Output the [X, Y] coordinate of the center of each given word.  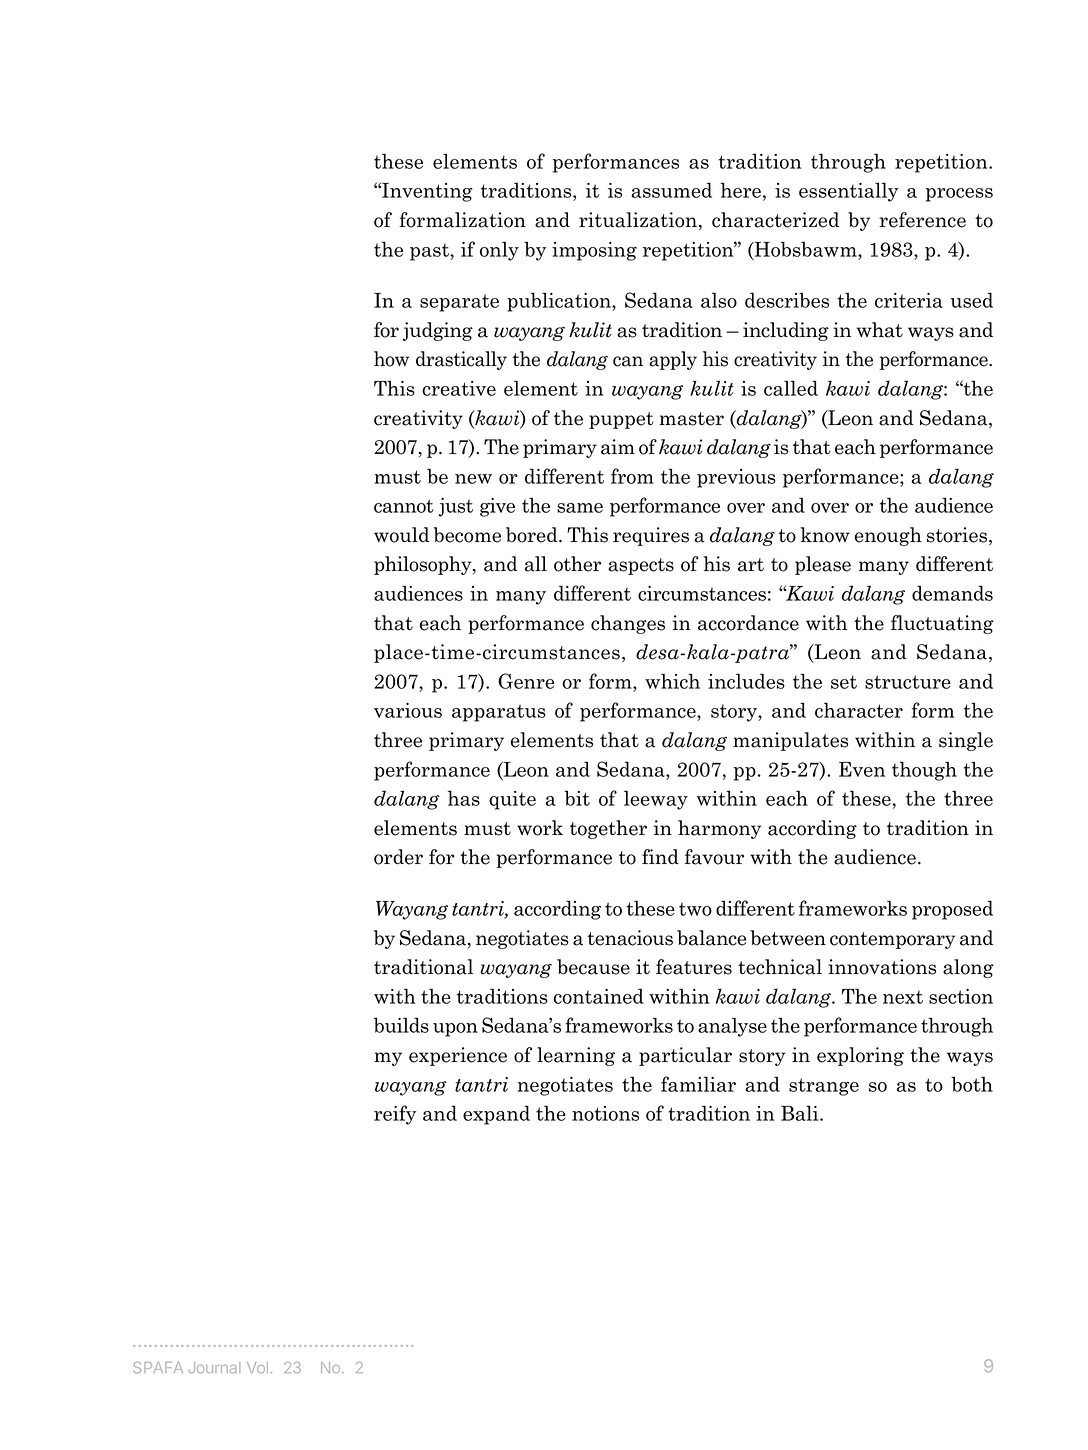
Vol [257, 1367]
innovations [882, 967]
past [430, 252]
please [823, 565]
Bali [801, 1113]
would [401, 535]
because [593, 967]
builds [401, 1025]
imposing [594, 251]
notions [605, 1113]
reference [922, 220]
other [577, 564]
